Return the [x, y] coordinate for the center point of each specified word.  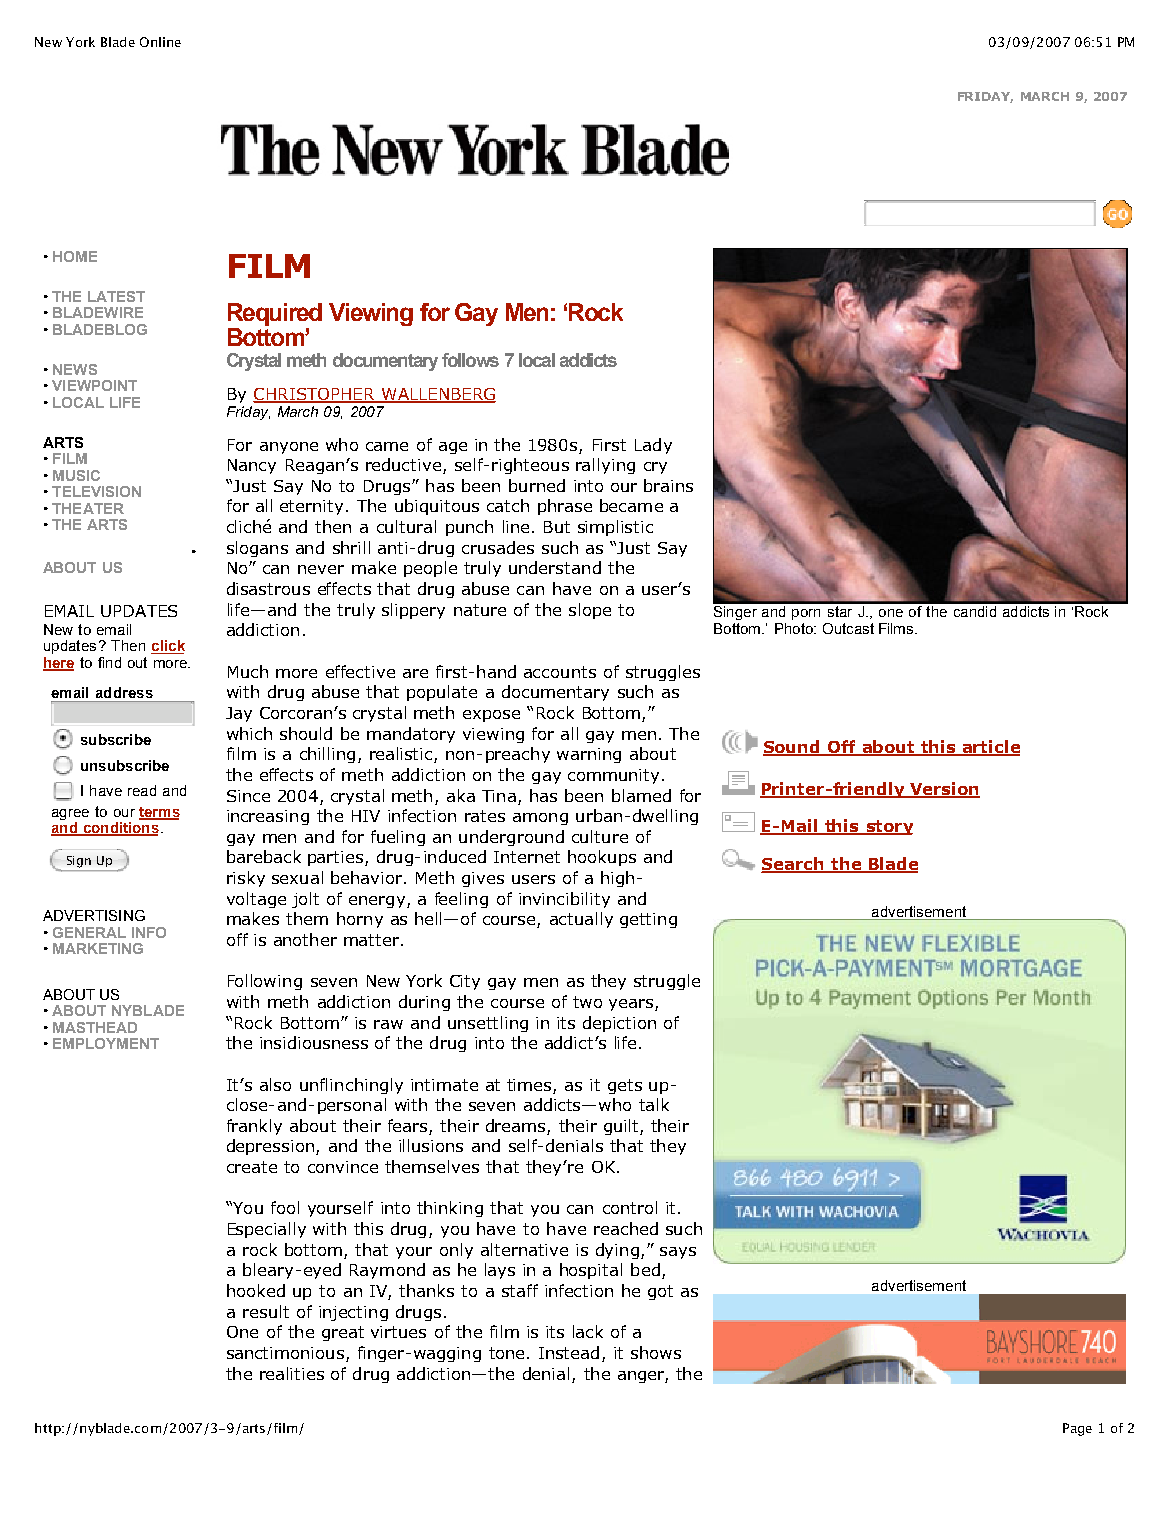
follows [470, 360]
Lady [653, 446]
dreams [517, 1127]
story [888, 827]
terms [159, 813]
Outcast [848, 628]
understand [555, 567]
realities [292, 1373]
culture [600, 836]
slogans [257, 549]
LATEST [116, 296]
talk [654, 1104]
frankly [254, 1127]
